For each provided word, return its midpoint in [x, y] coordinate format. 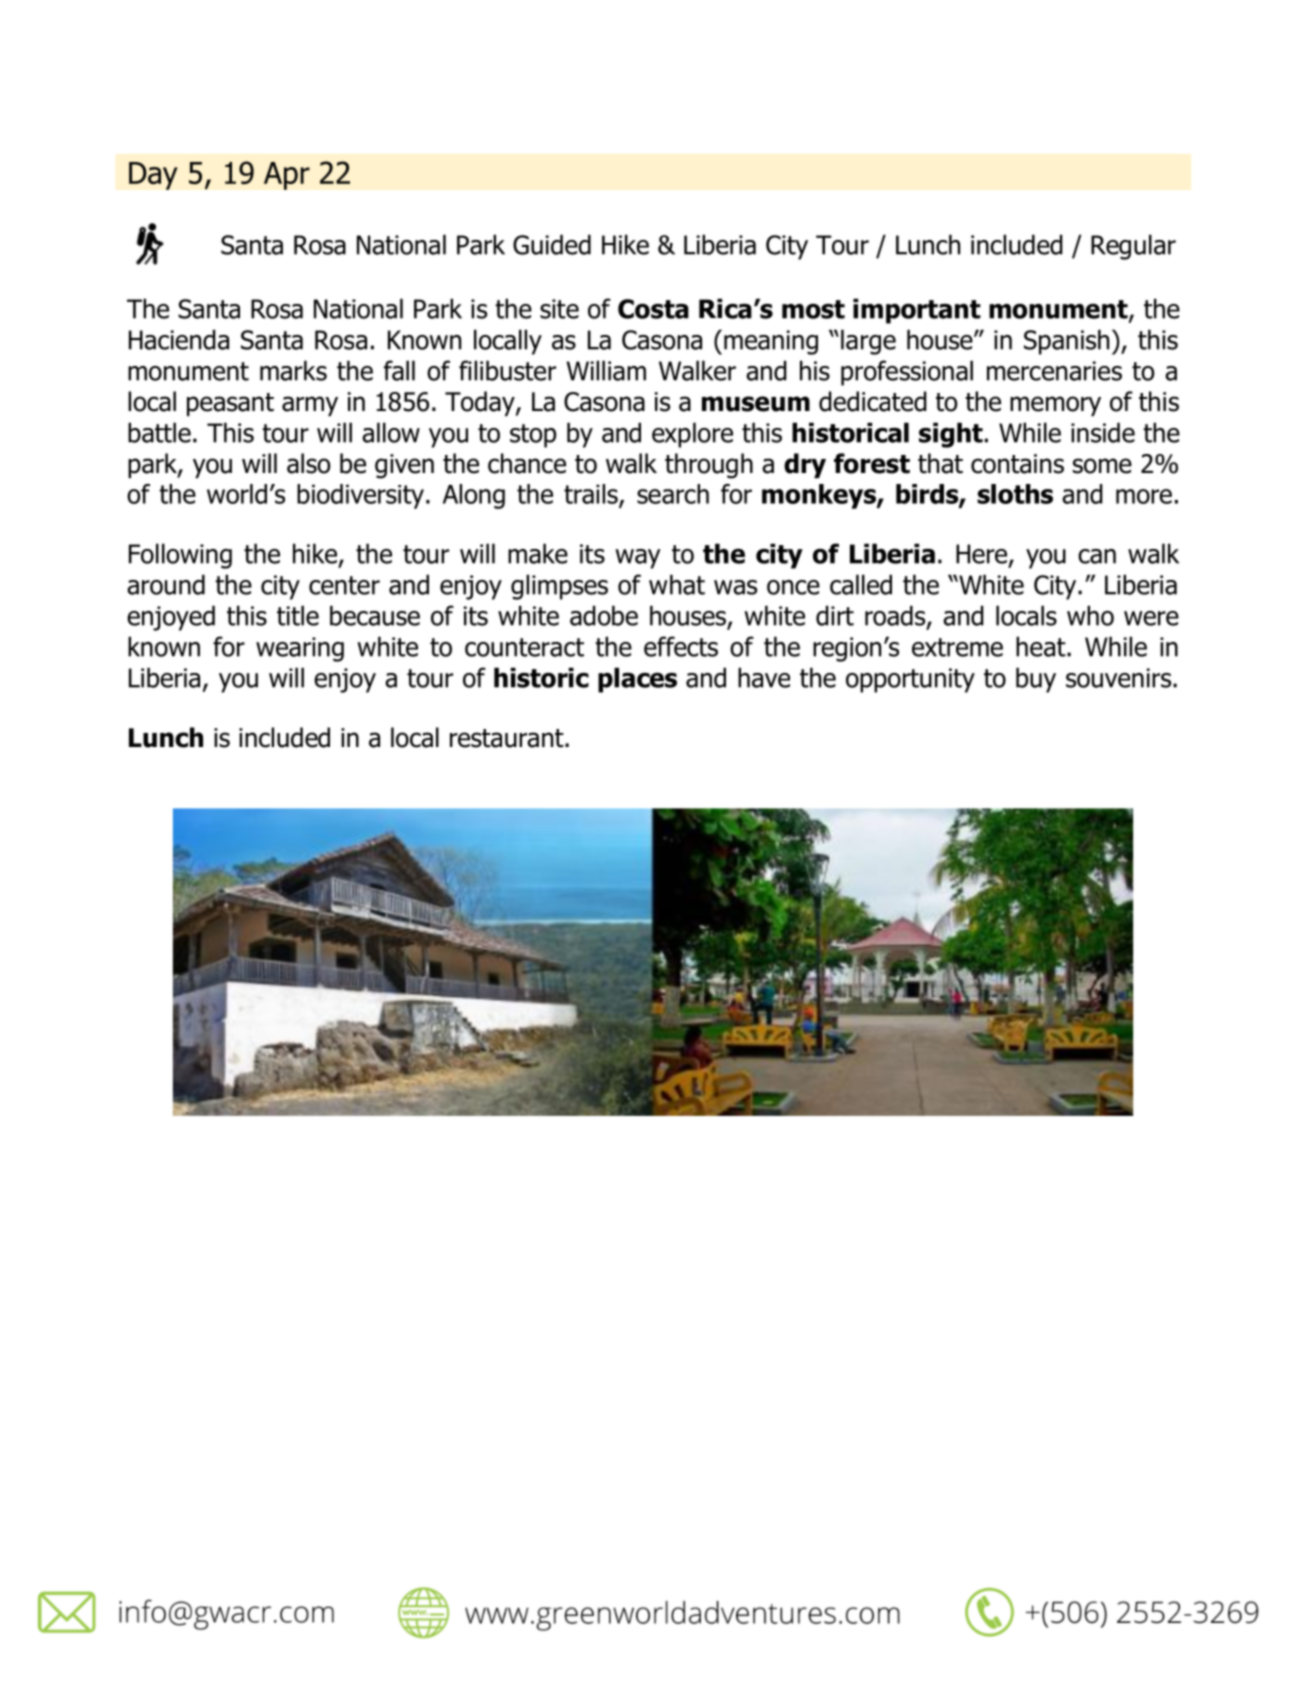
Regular [1133, 247]
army [310, 406]
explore [692, 435]
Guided [552, 244]
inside [1103, 432]
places [637, 680]
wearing [300, 649]
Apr [287, 176]
